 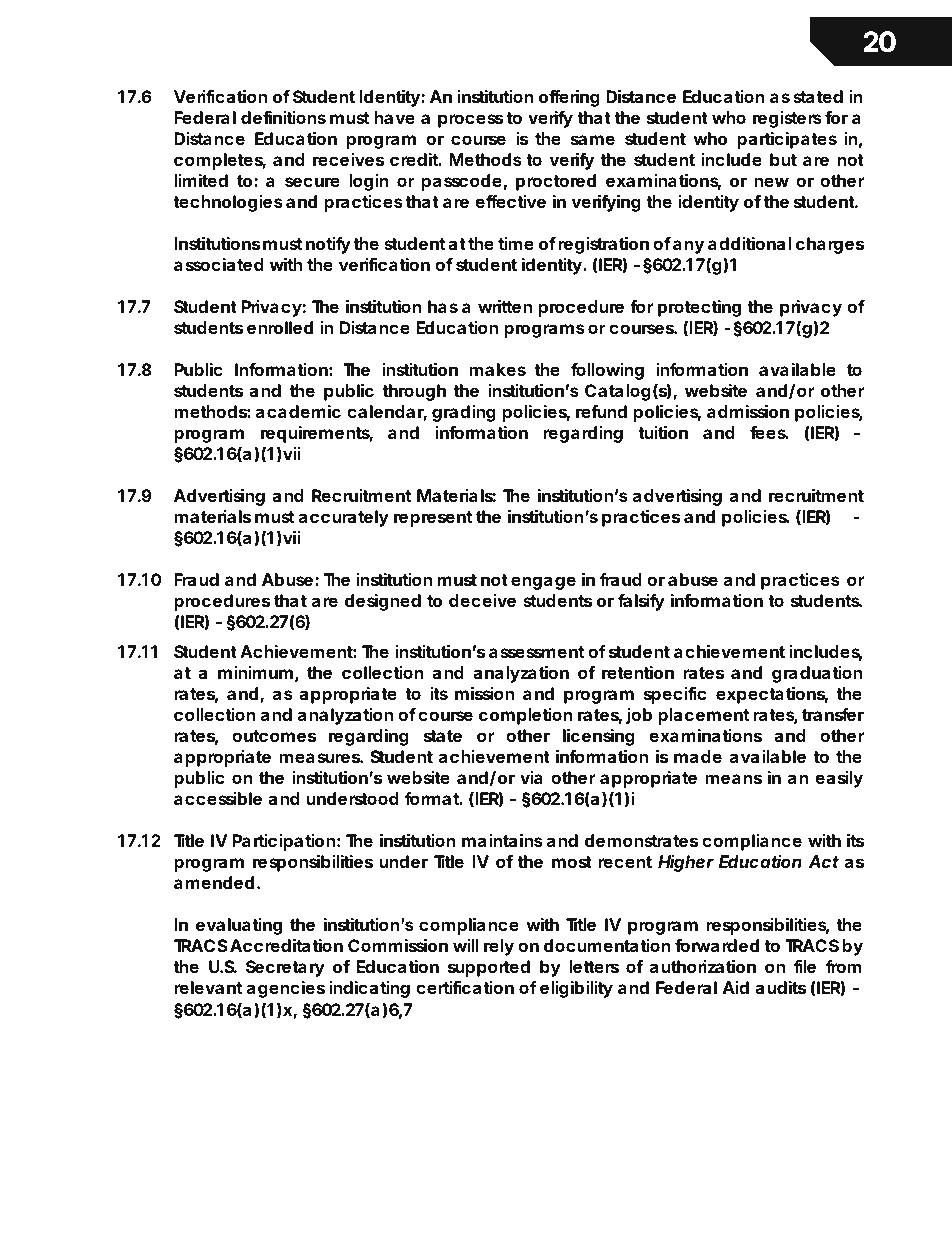 I want to click on means, so click(x=733, y=779).
